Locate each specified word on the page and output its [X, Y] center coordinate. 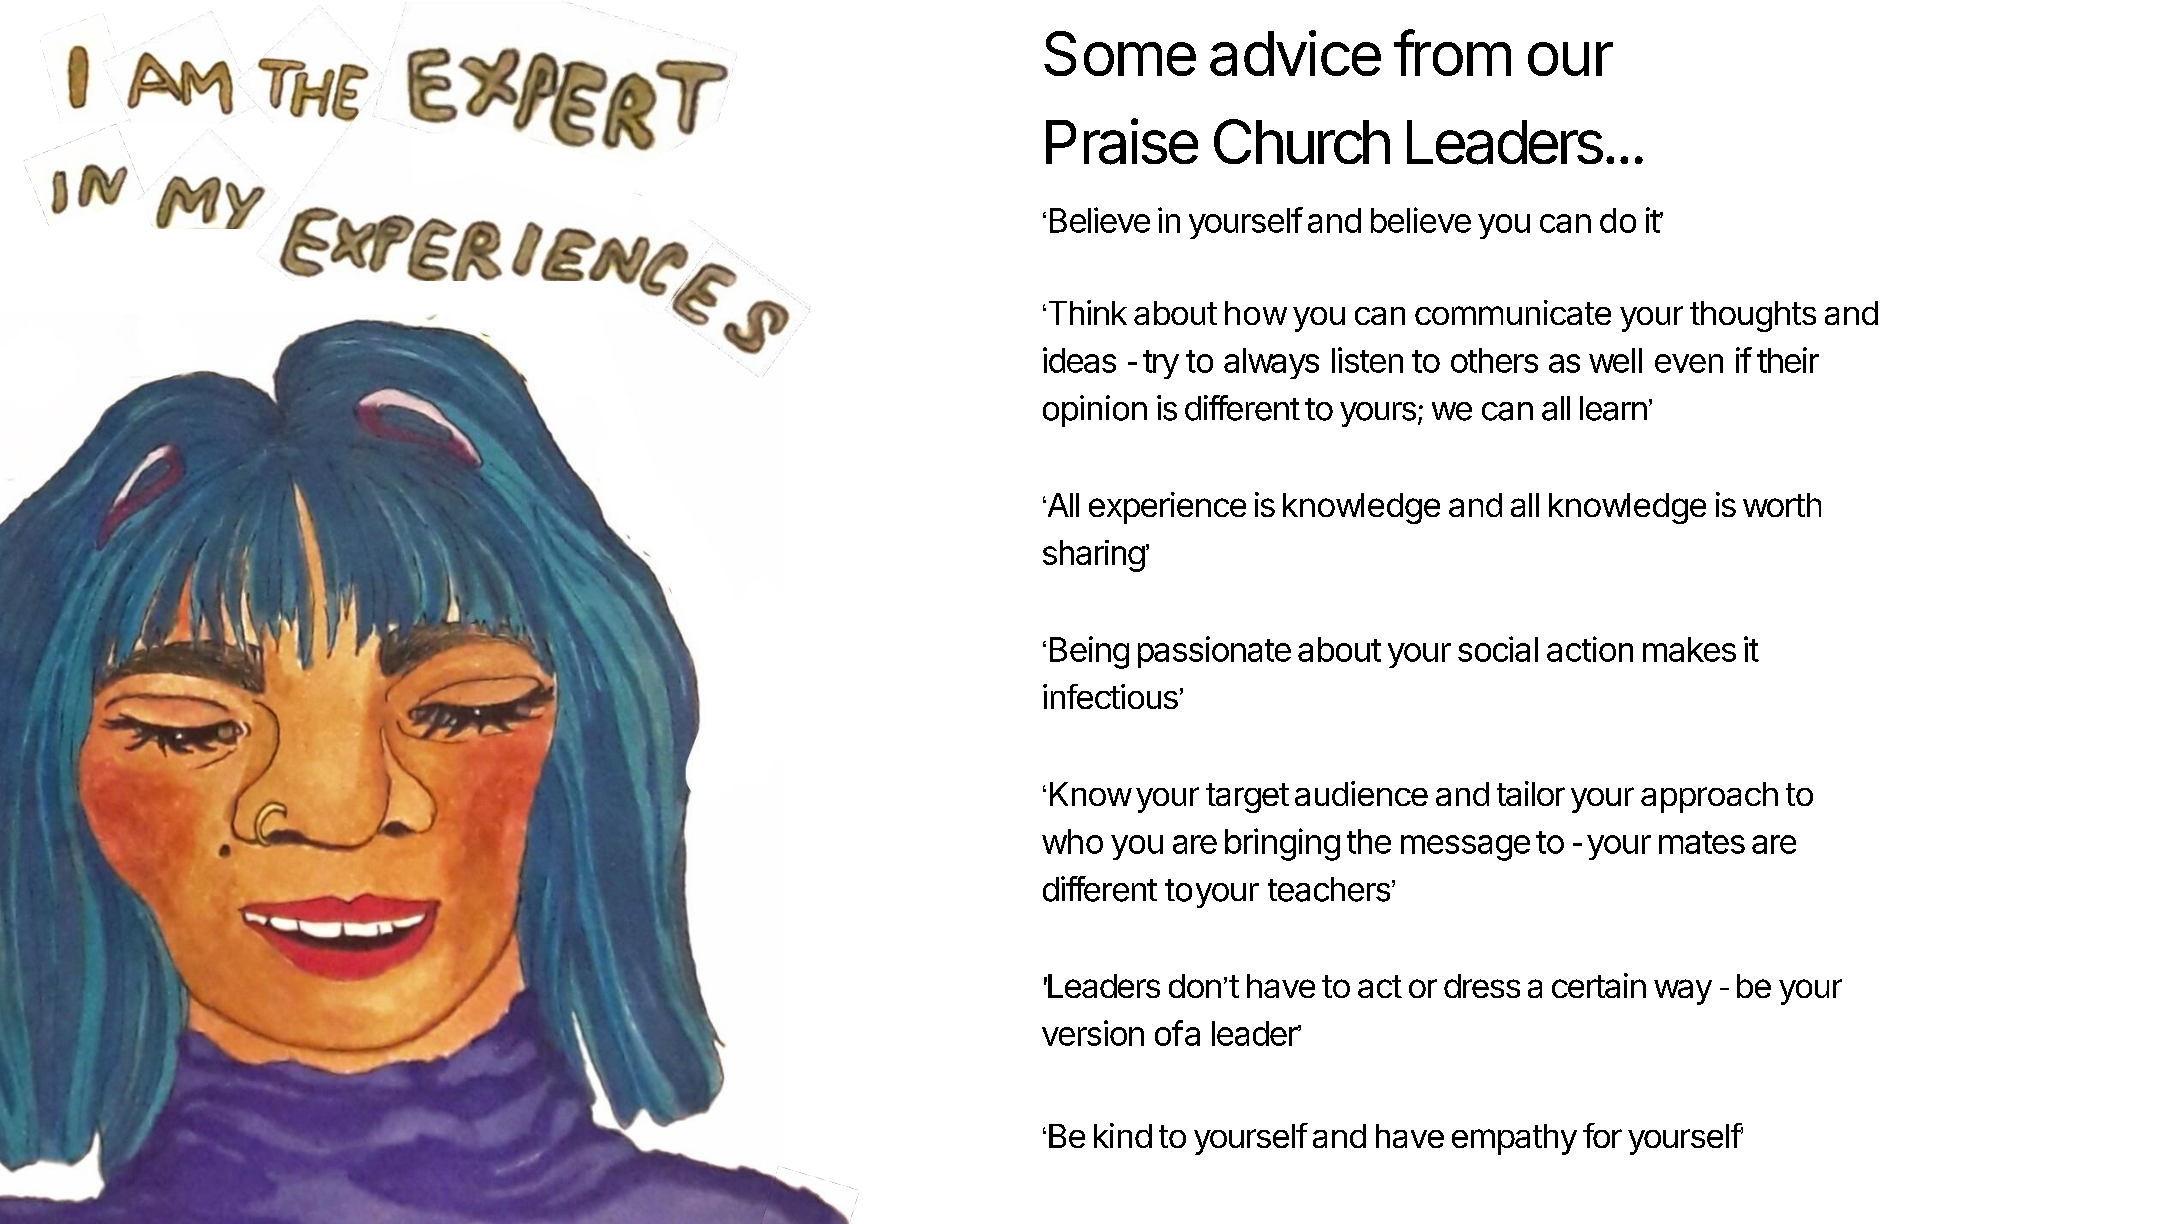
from [1452, 52]
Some [1120, 53]
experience [1167, 508]
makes [1689, 649]
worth [1782, 505]
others [1494, 360]
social [1498, 649]
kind [1123, 1135]
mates [1702, 842]
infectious [1110, 696]
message [1465, 848]
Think [1086, 312]
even [1689, 363]
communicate [1513, 312]
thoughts [1753, 316]
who [1072, 841]
